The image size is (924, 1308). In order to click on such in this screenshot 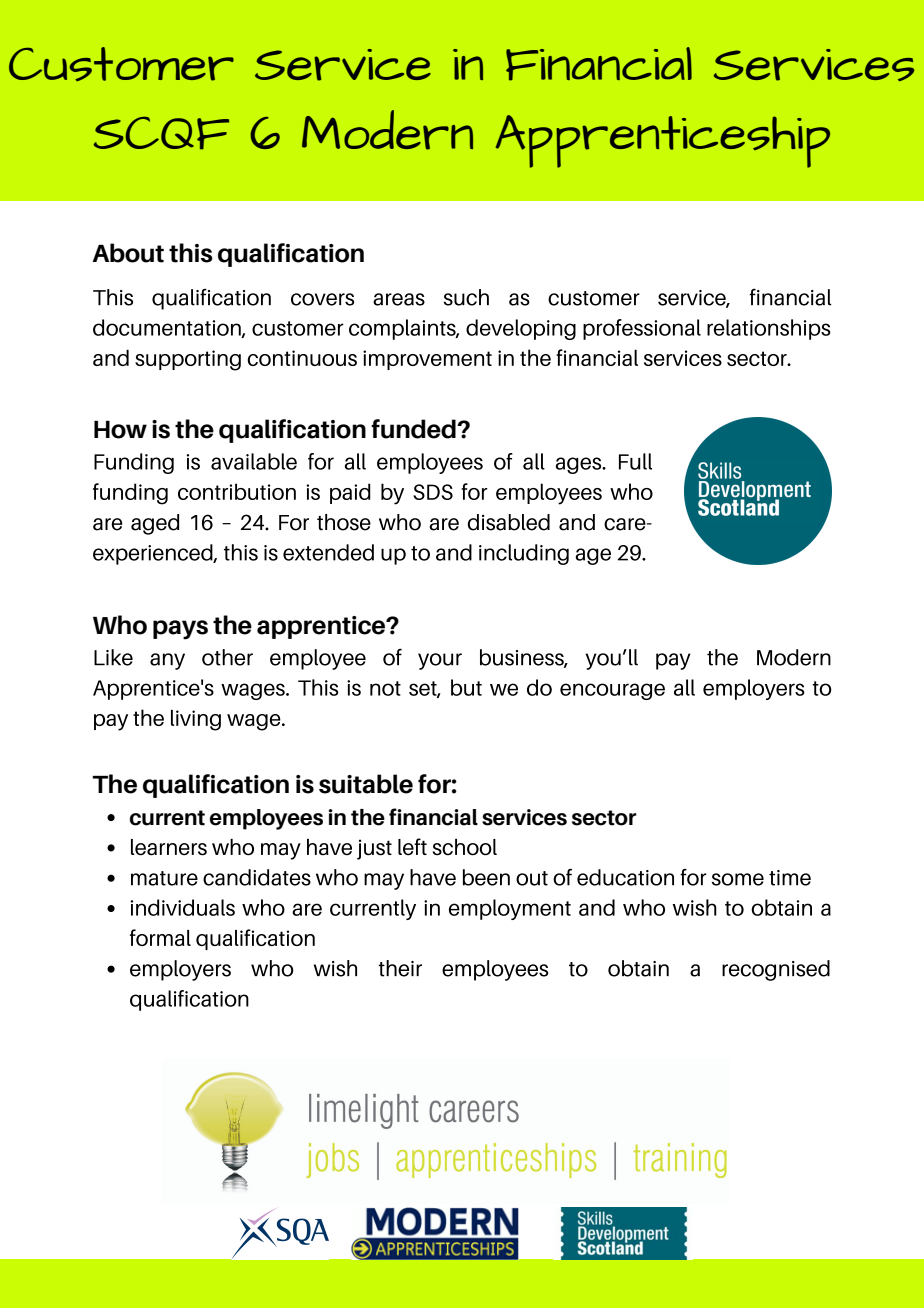, I will do `click(466, 297)`.
